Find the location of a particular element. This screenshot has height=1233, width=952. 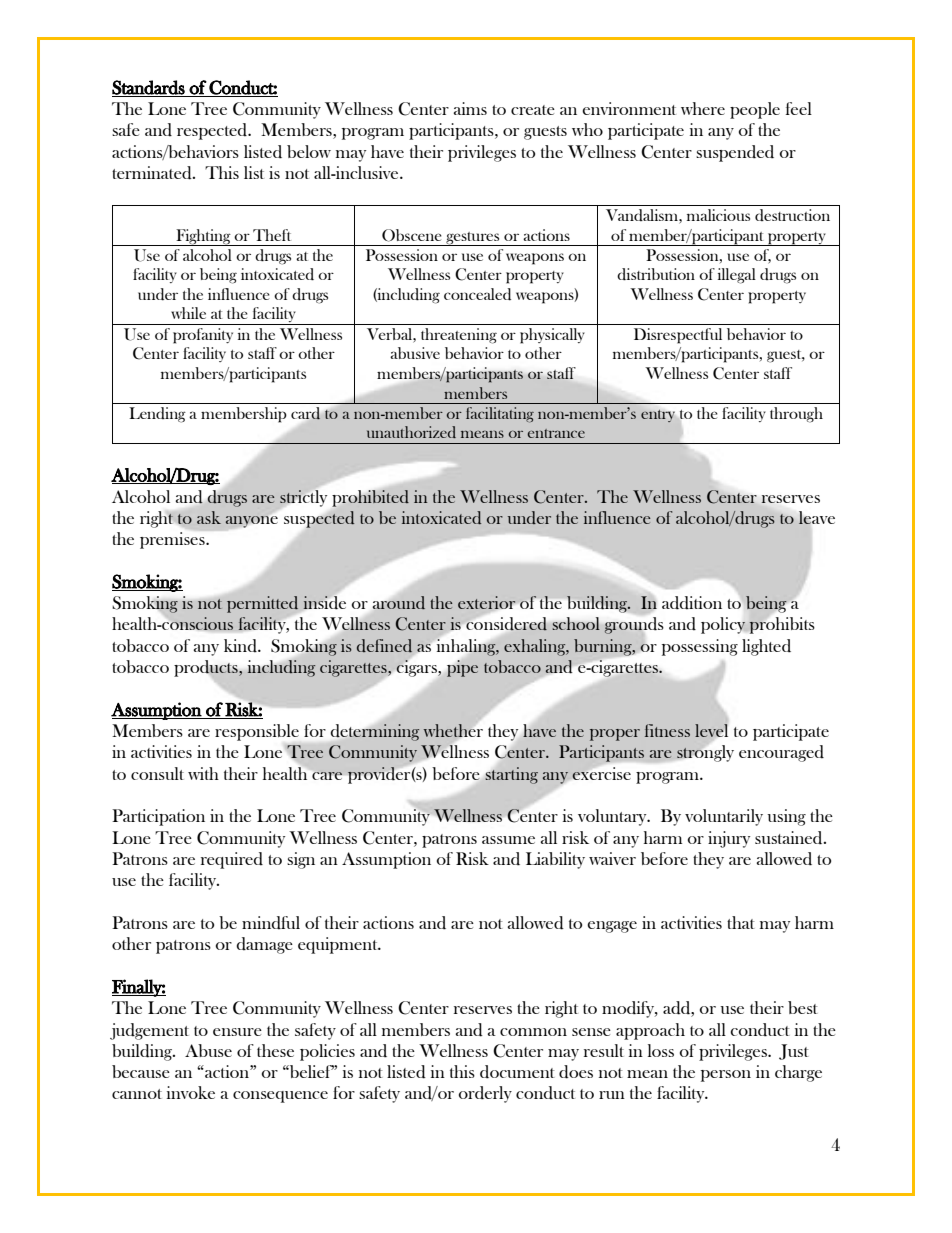

Lending is located at coordinates (157, 415).
